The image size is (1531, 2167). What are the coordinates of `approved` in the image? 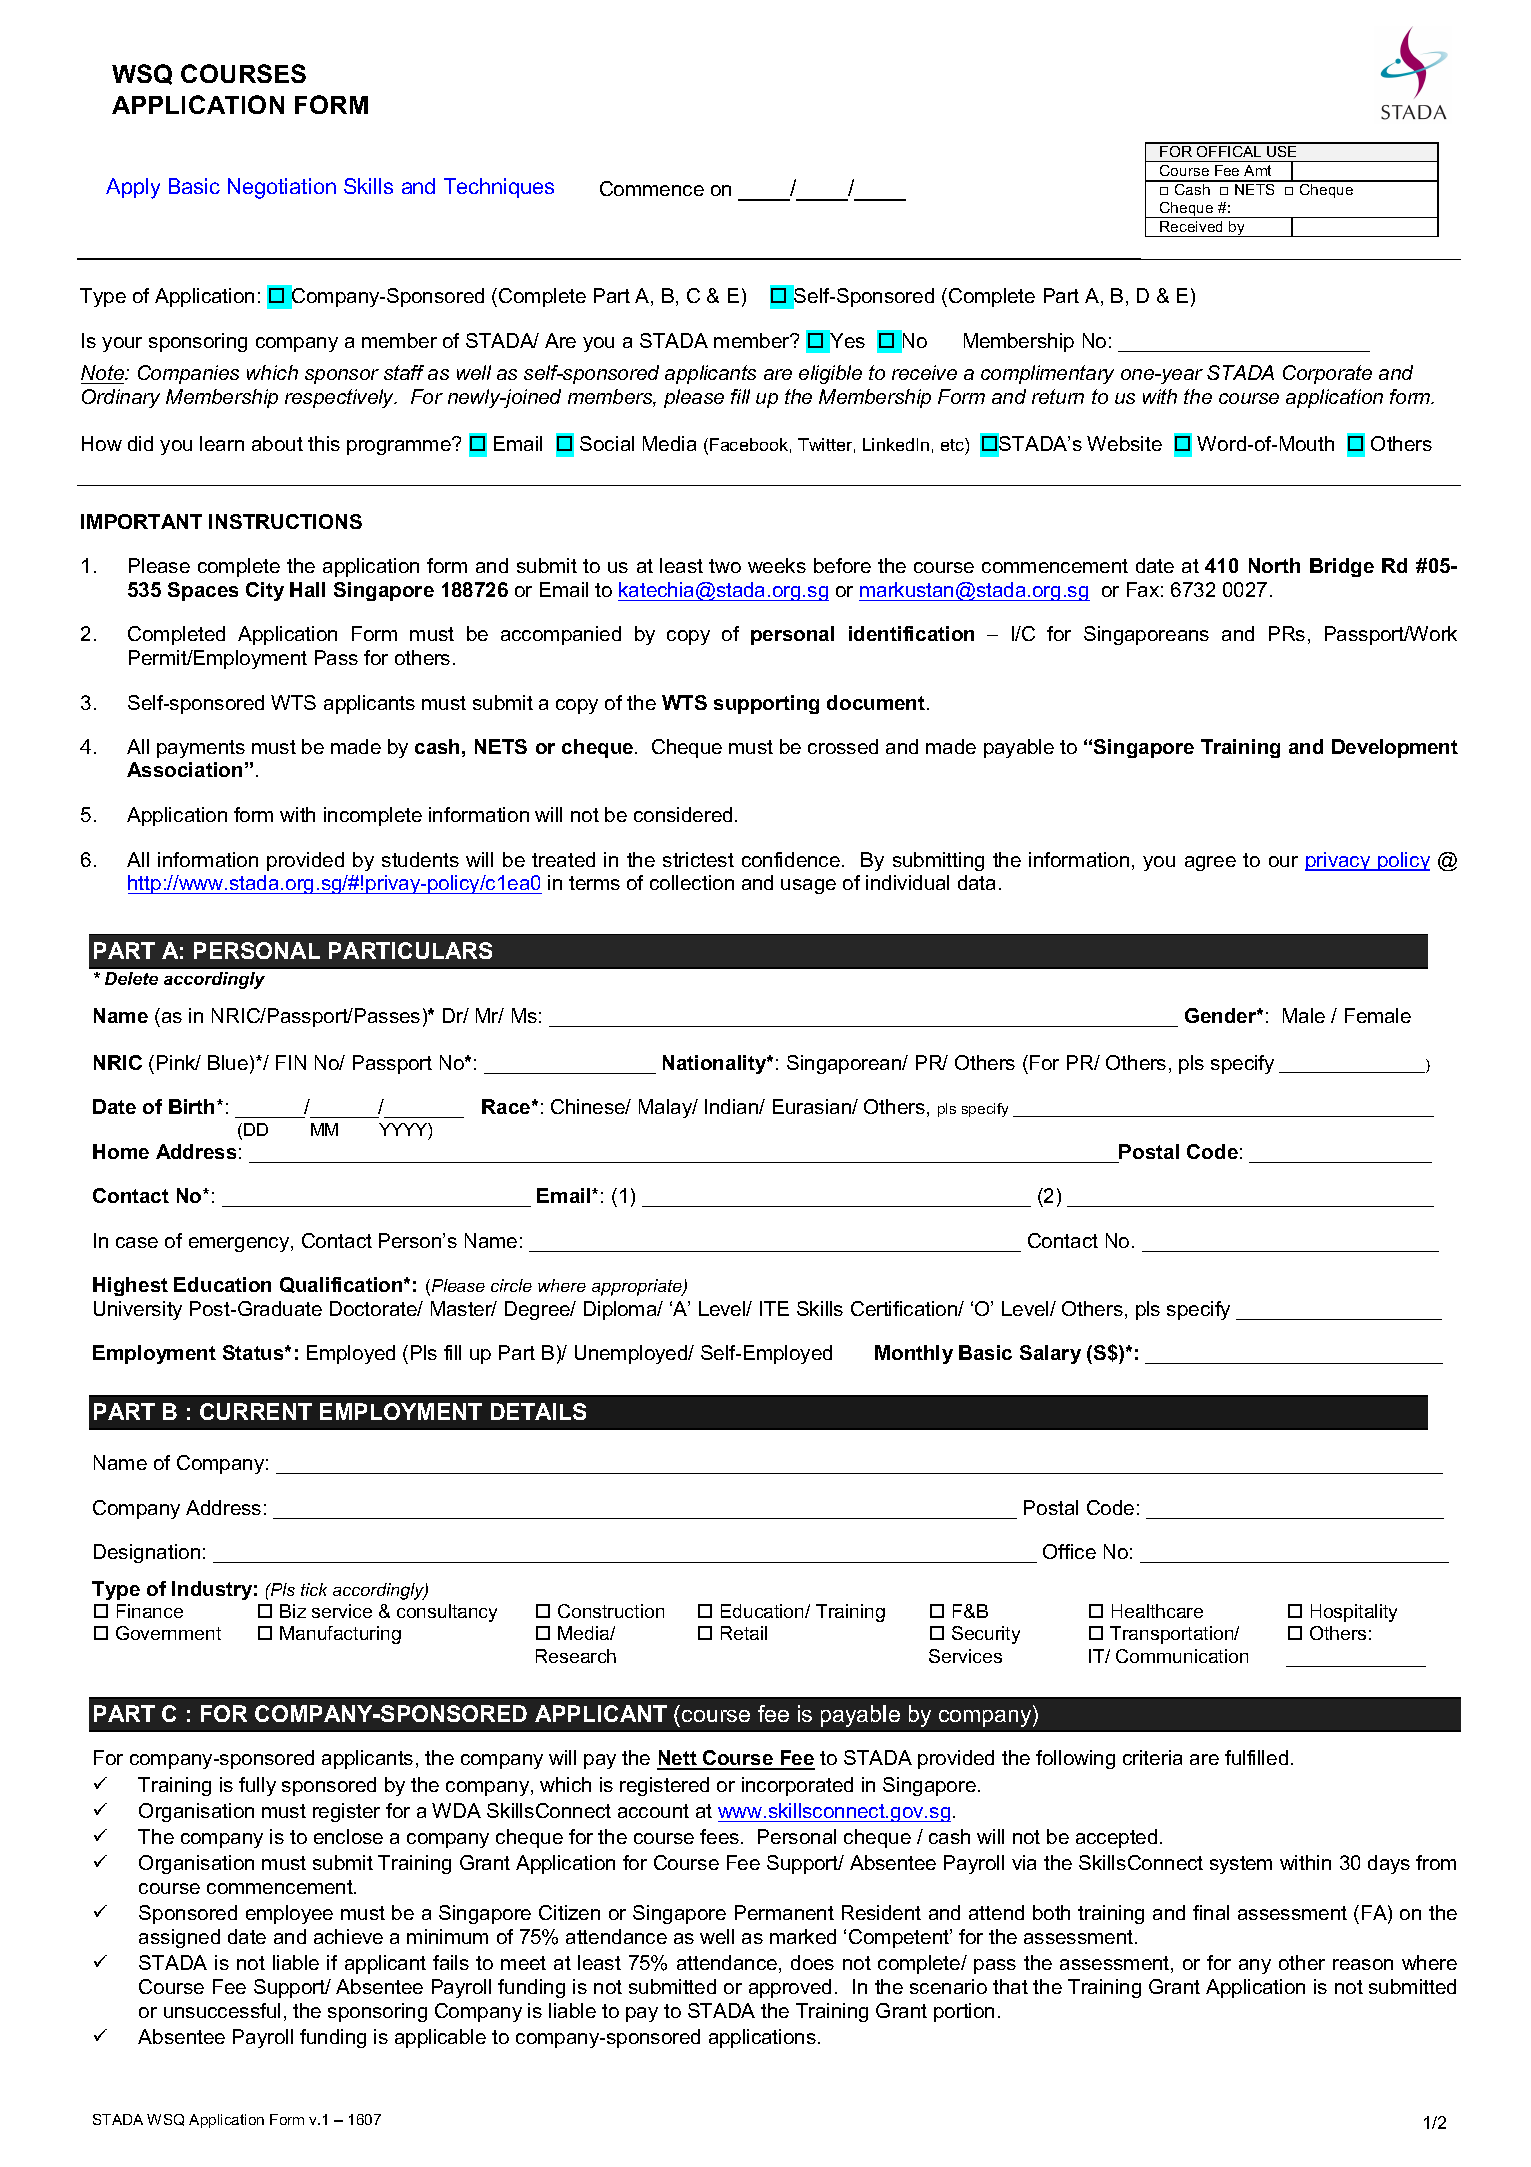 It's located at (790, 1988).
